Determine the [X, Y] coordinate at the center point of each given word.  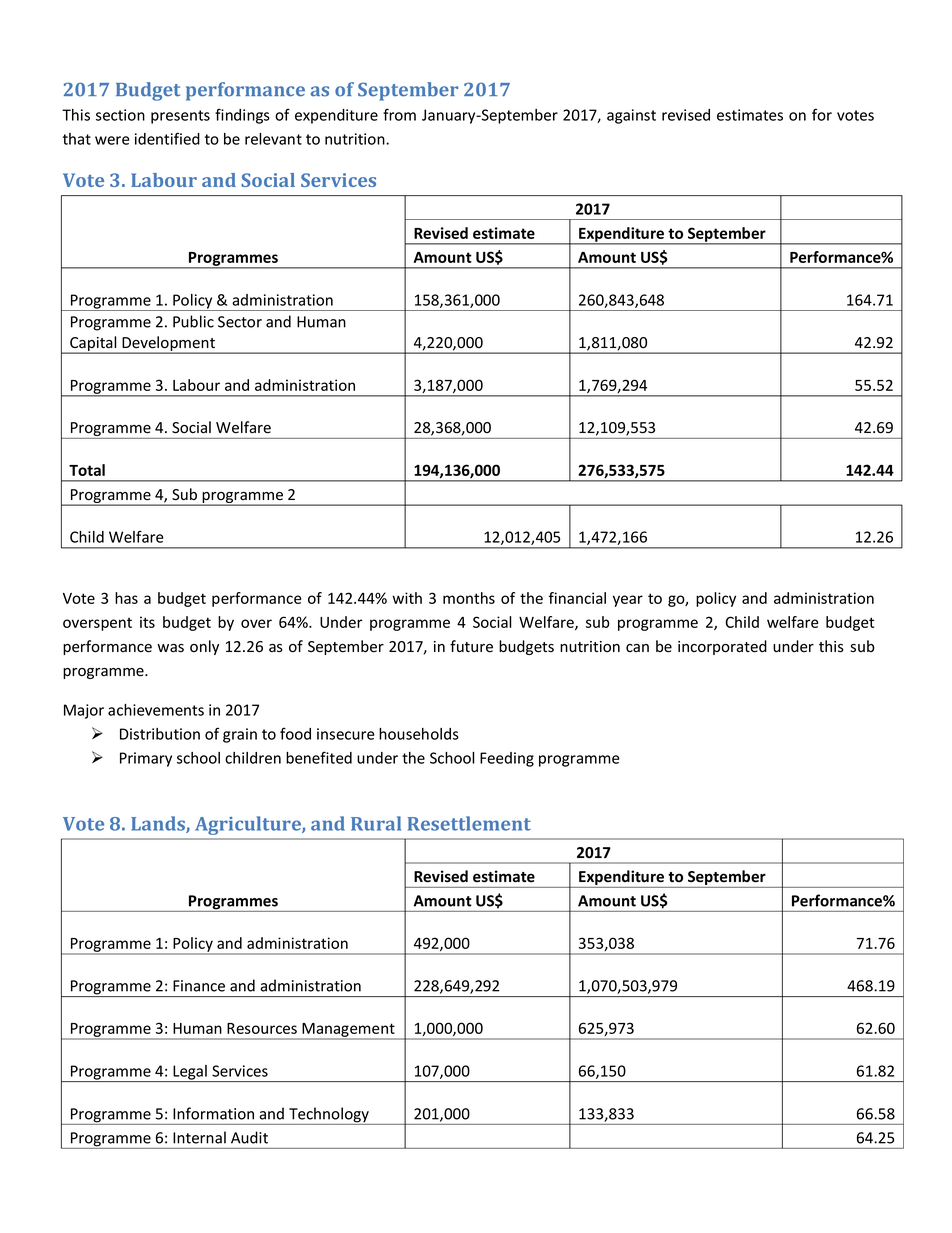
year [628, 601]
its [147, 622]
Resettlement [469, 823]
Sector [240, 322]
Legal [190, 1073]
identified [167, 138]
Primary [146, 759]
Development [169, 345]
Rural [376, 823]
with [407, 598]
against [631, 116]
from [399, 114]
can [637, 648]
